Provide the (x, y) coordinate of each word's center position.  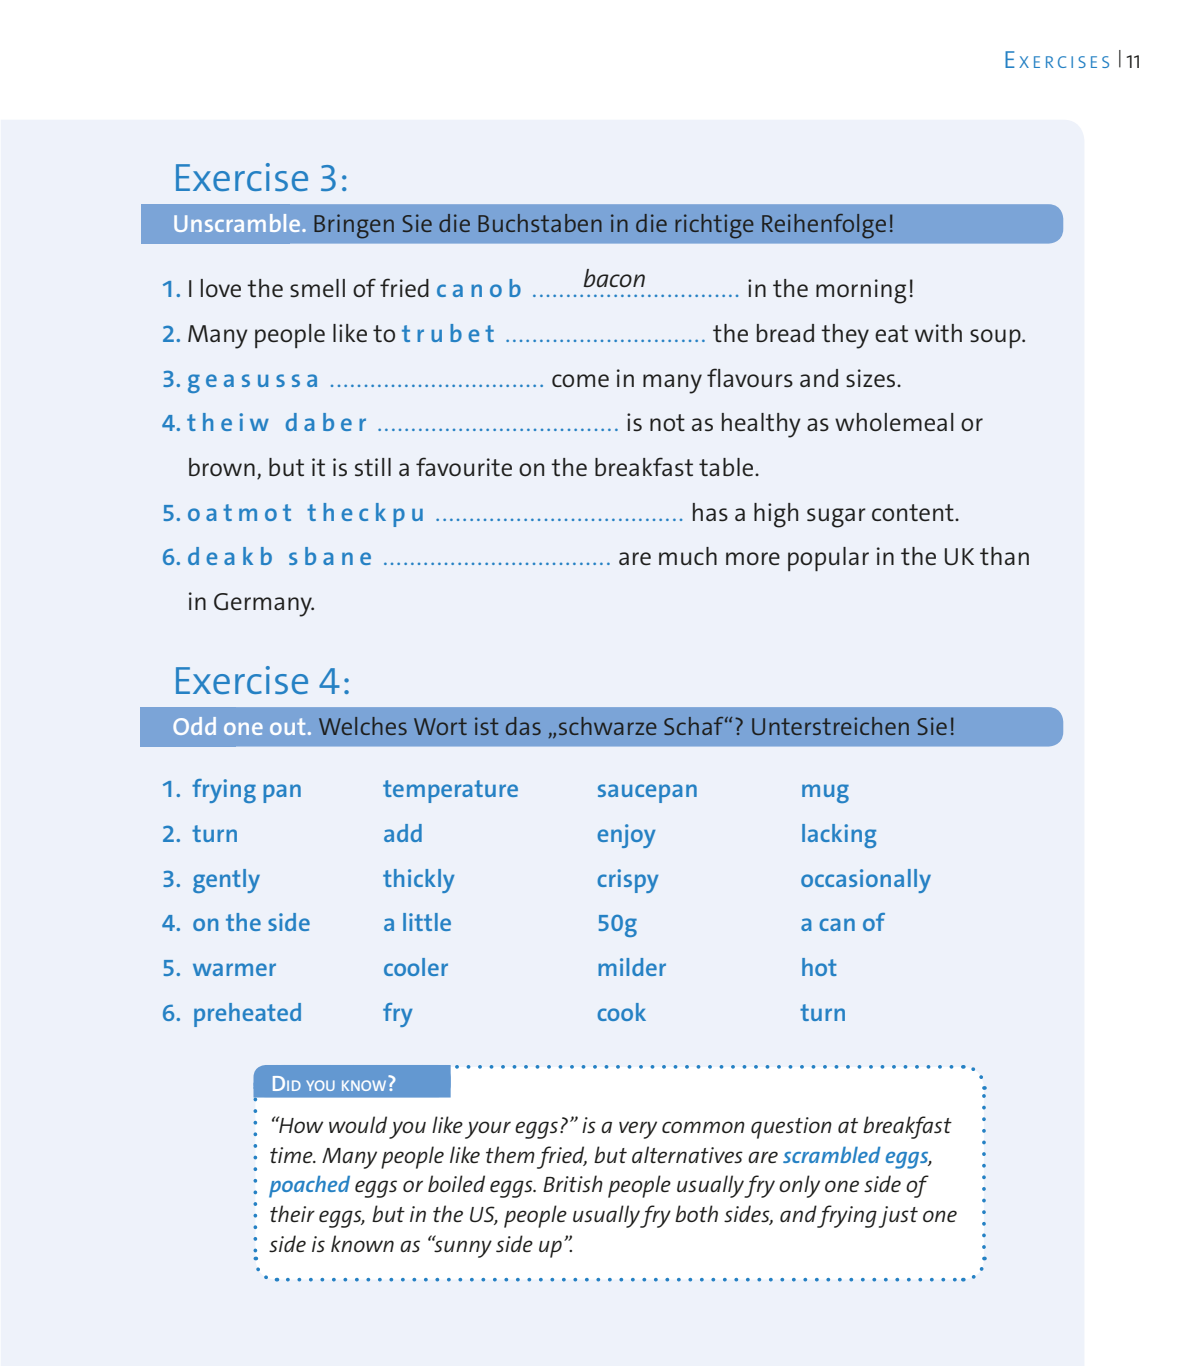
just (898, 1217)
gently (226, 881)
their (292, 1213)
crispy (628, 881)
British (573, 1183)
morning (861, 291)
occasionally (866, 881)
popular (828, 559)
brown (222, 467)
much (688, 556)
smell (317, 288)
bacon (614, 278)
